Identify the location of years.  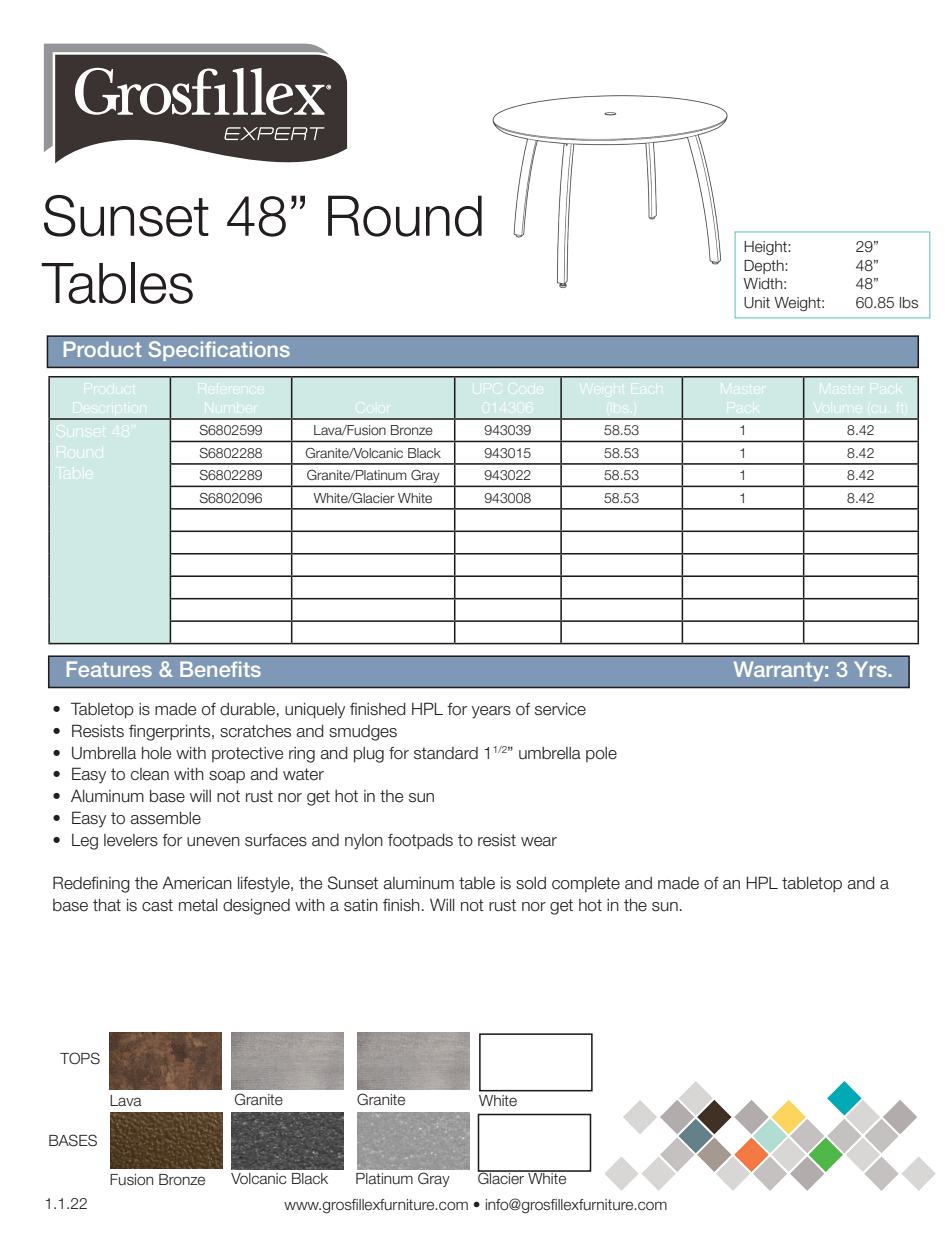
(491, 712).
